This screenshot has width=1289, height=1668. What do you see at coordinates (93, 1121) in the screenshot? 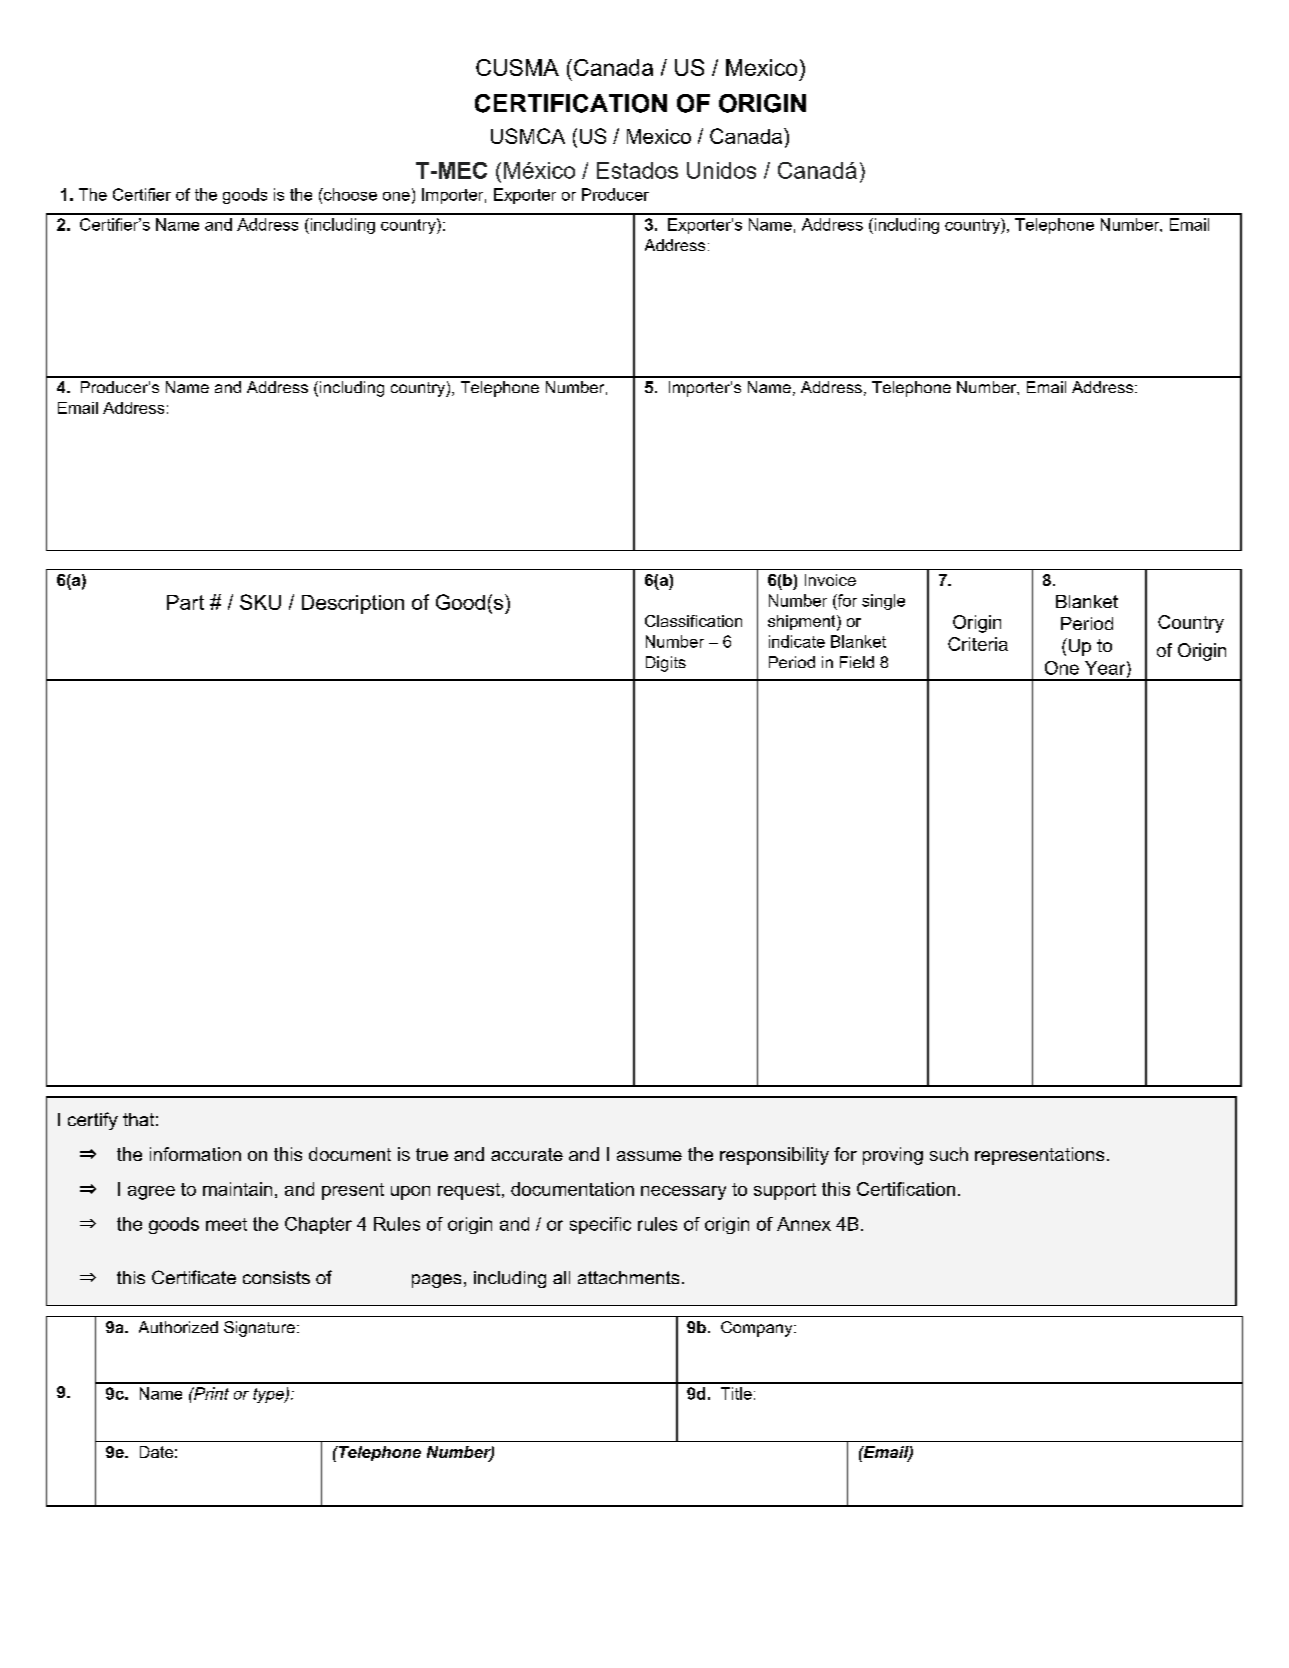
I see `certify` at bounding box center [93, 1121].
